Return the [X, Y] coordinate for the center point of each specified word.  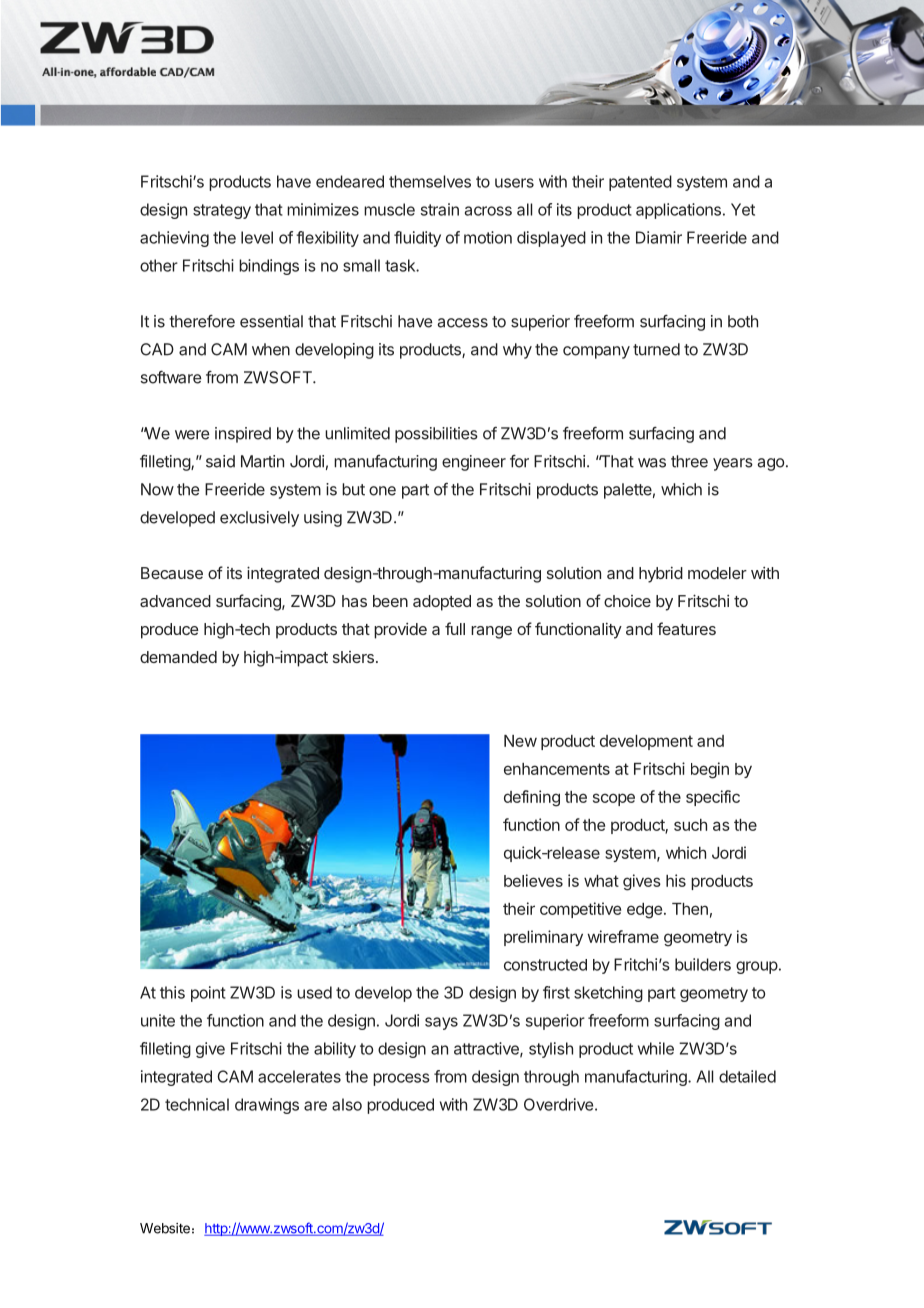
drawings [267, 1106]
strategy [222, 211]
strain [440, 209]
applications [678, 211]
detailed [747, 1076]
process [401, 1079]
